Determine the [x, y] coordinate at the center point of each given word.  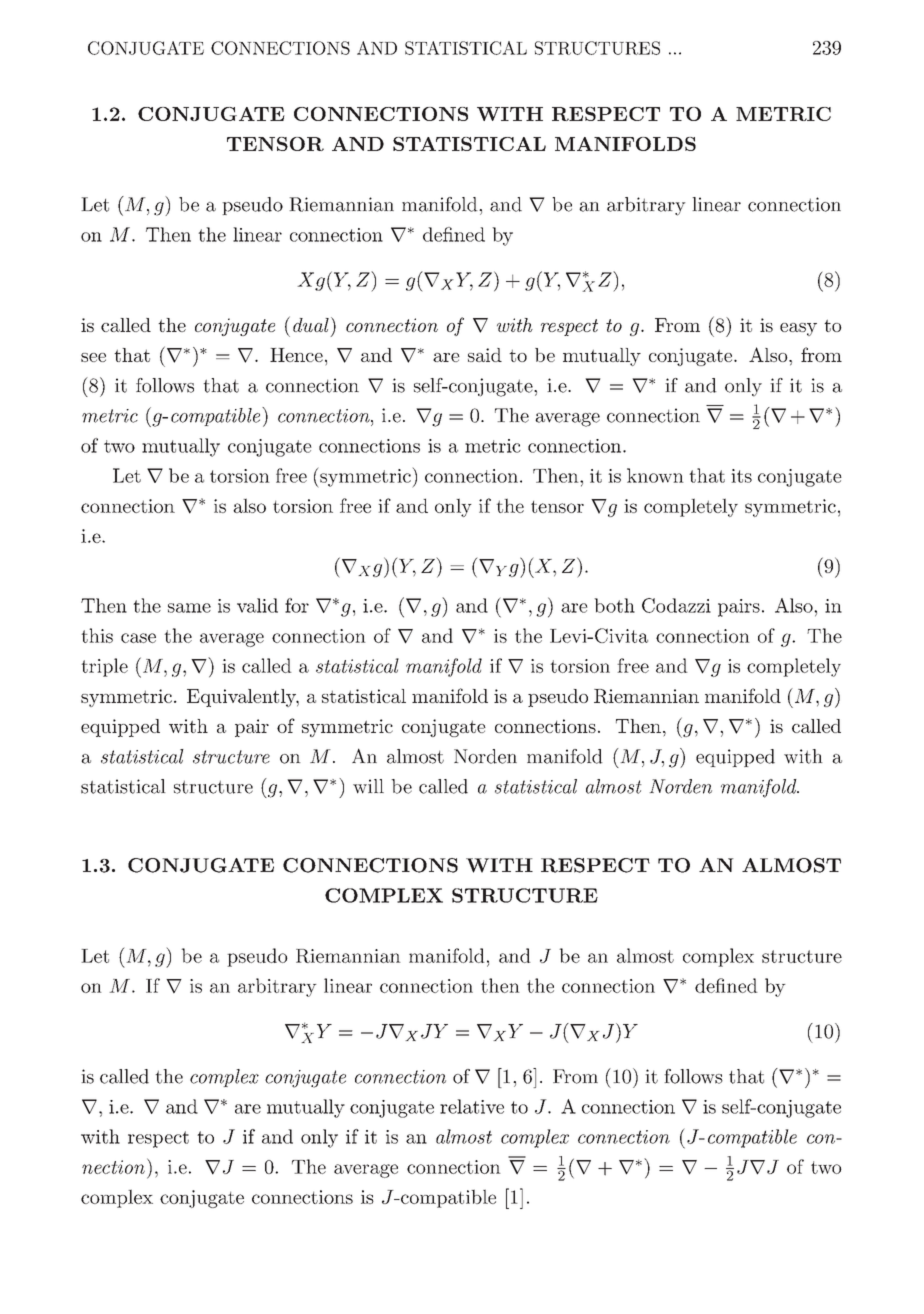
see [93, 357]
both [614, 605]
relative [472, 1106]
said [485, 355]
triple [104, 667]
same [189, 608]
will [368, 786]
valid [257, 605]
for [297, 605]
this [97, 635]
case [138, 638]
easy [798, 329]
